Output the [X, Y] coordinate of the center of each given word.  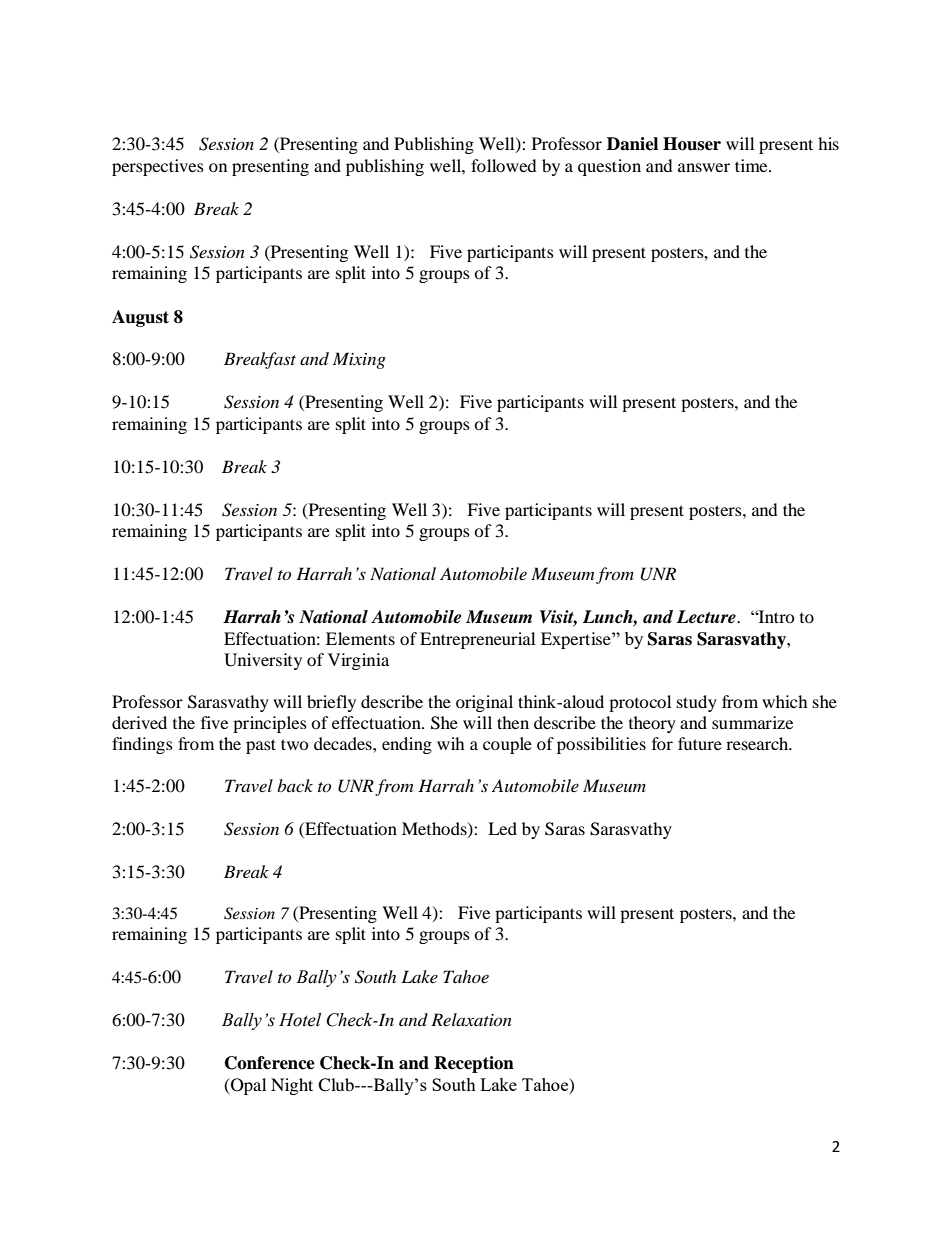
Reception [474, 1064]
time [752, 165]
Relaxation [471, 1019]
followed [504, 165]
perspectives [158, 167]
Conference [270, 1063]
